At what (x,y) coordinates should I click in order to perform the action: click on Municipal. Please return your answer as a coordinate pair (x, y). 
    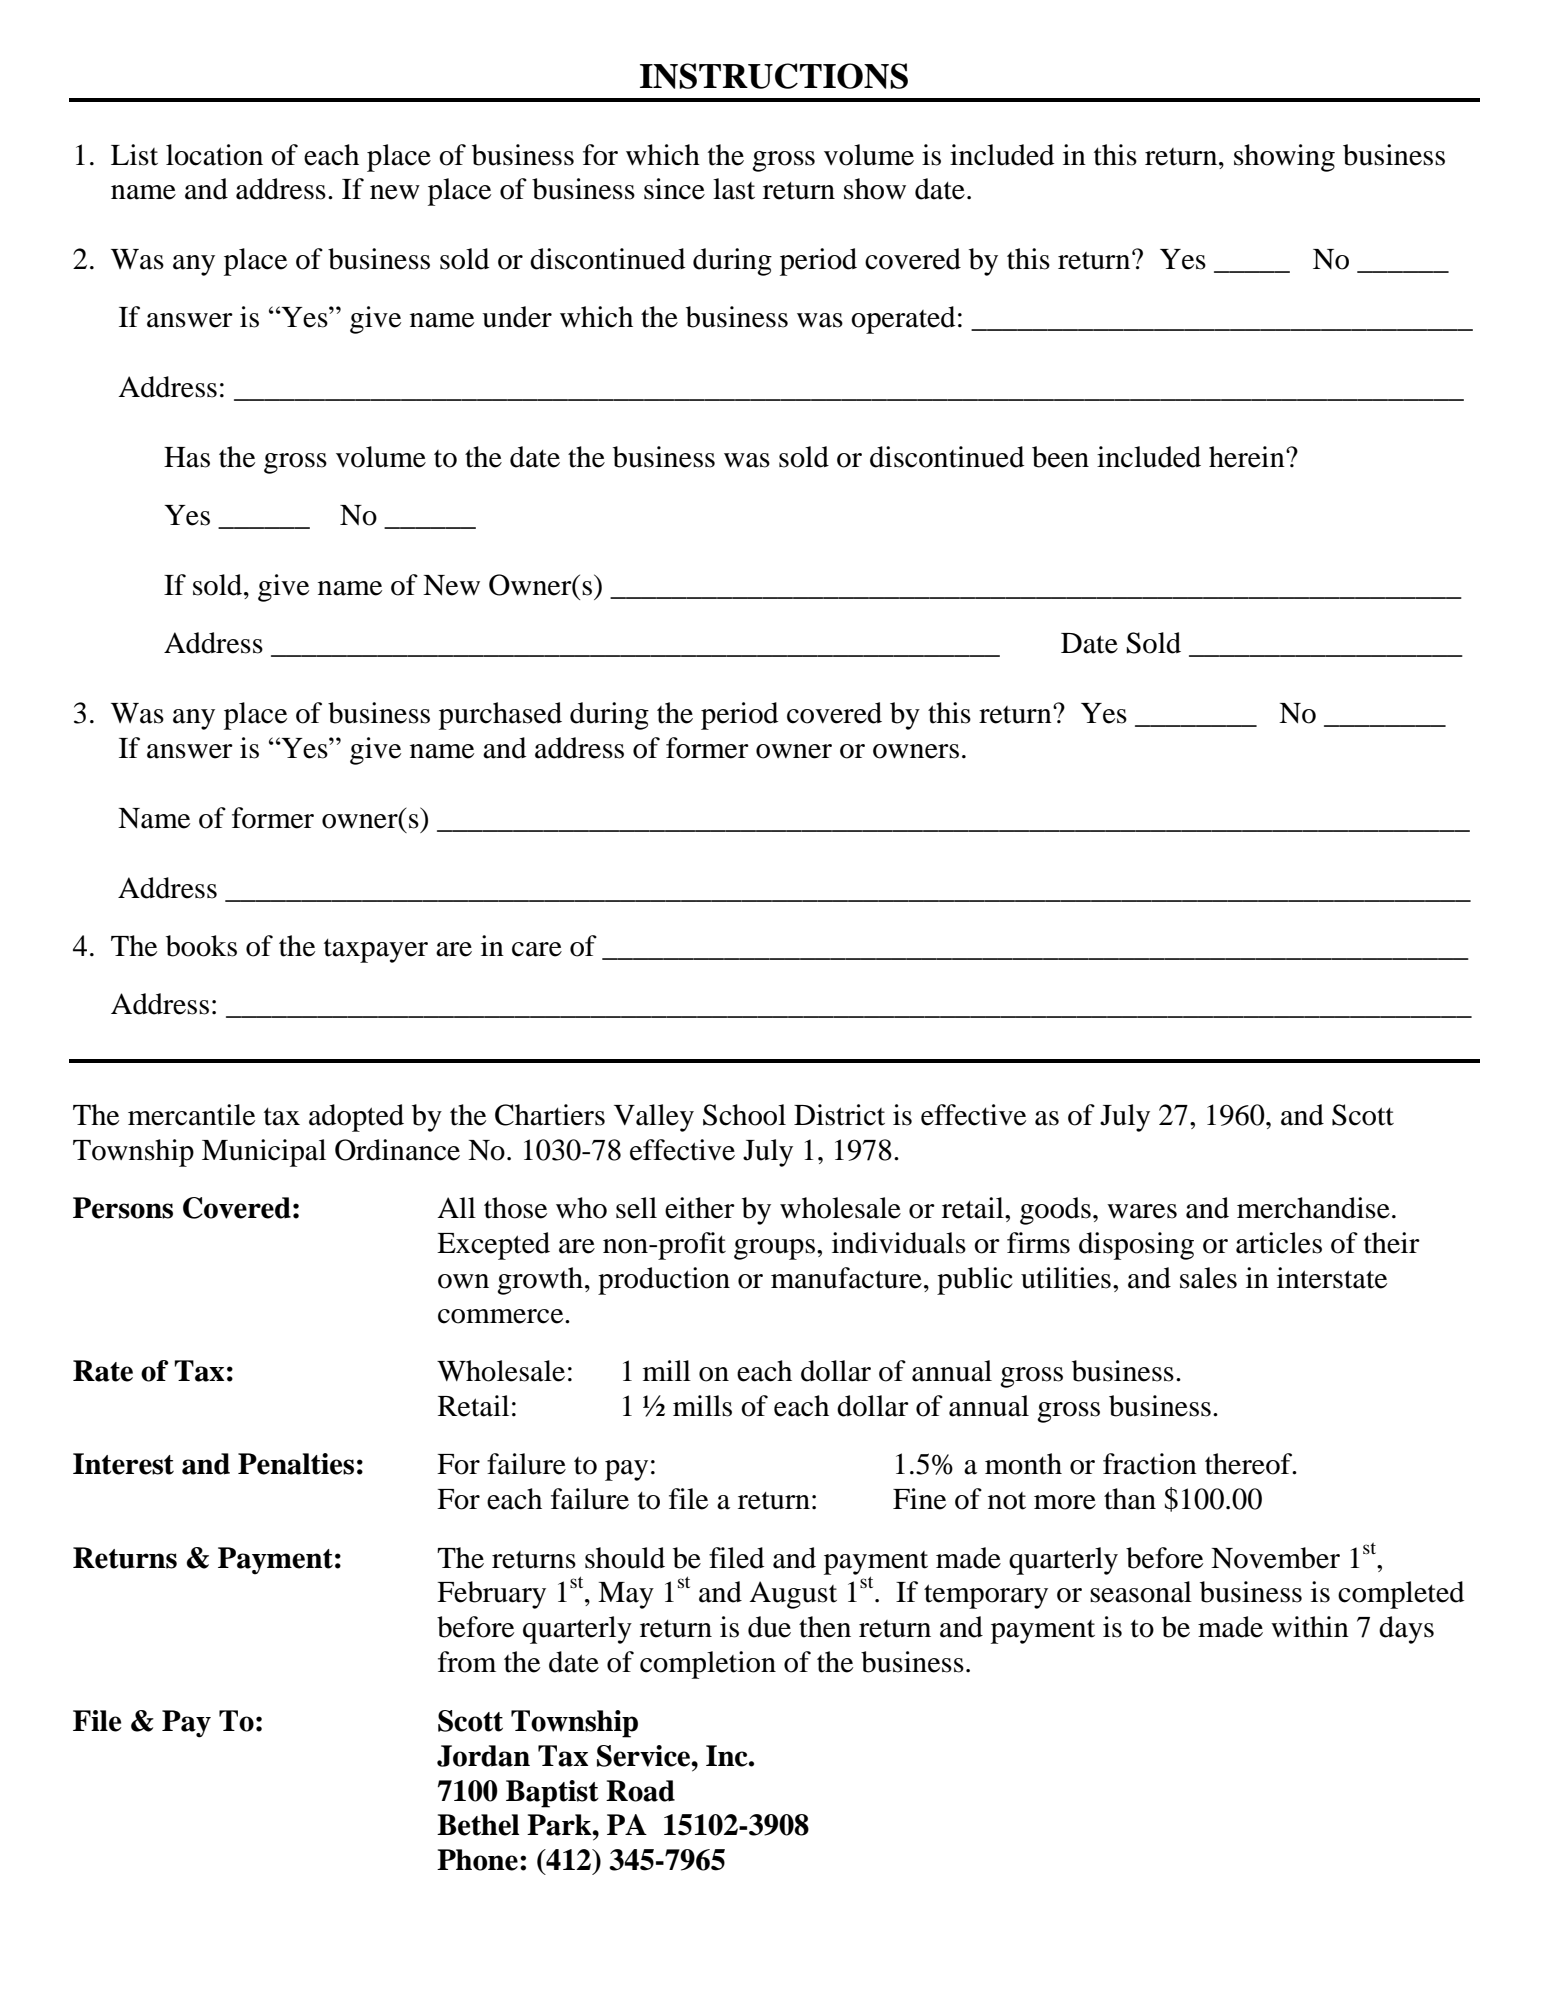
    Looking at the image, I should click on (264, 1153).
